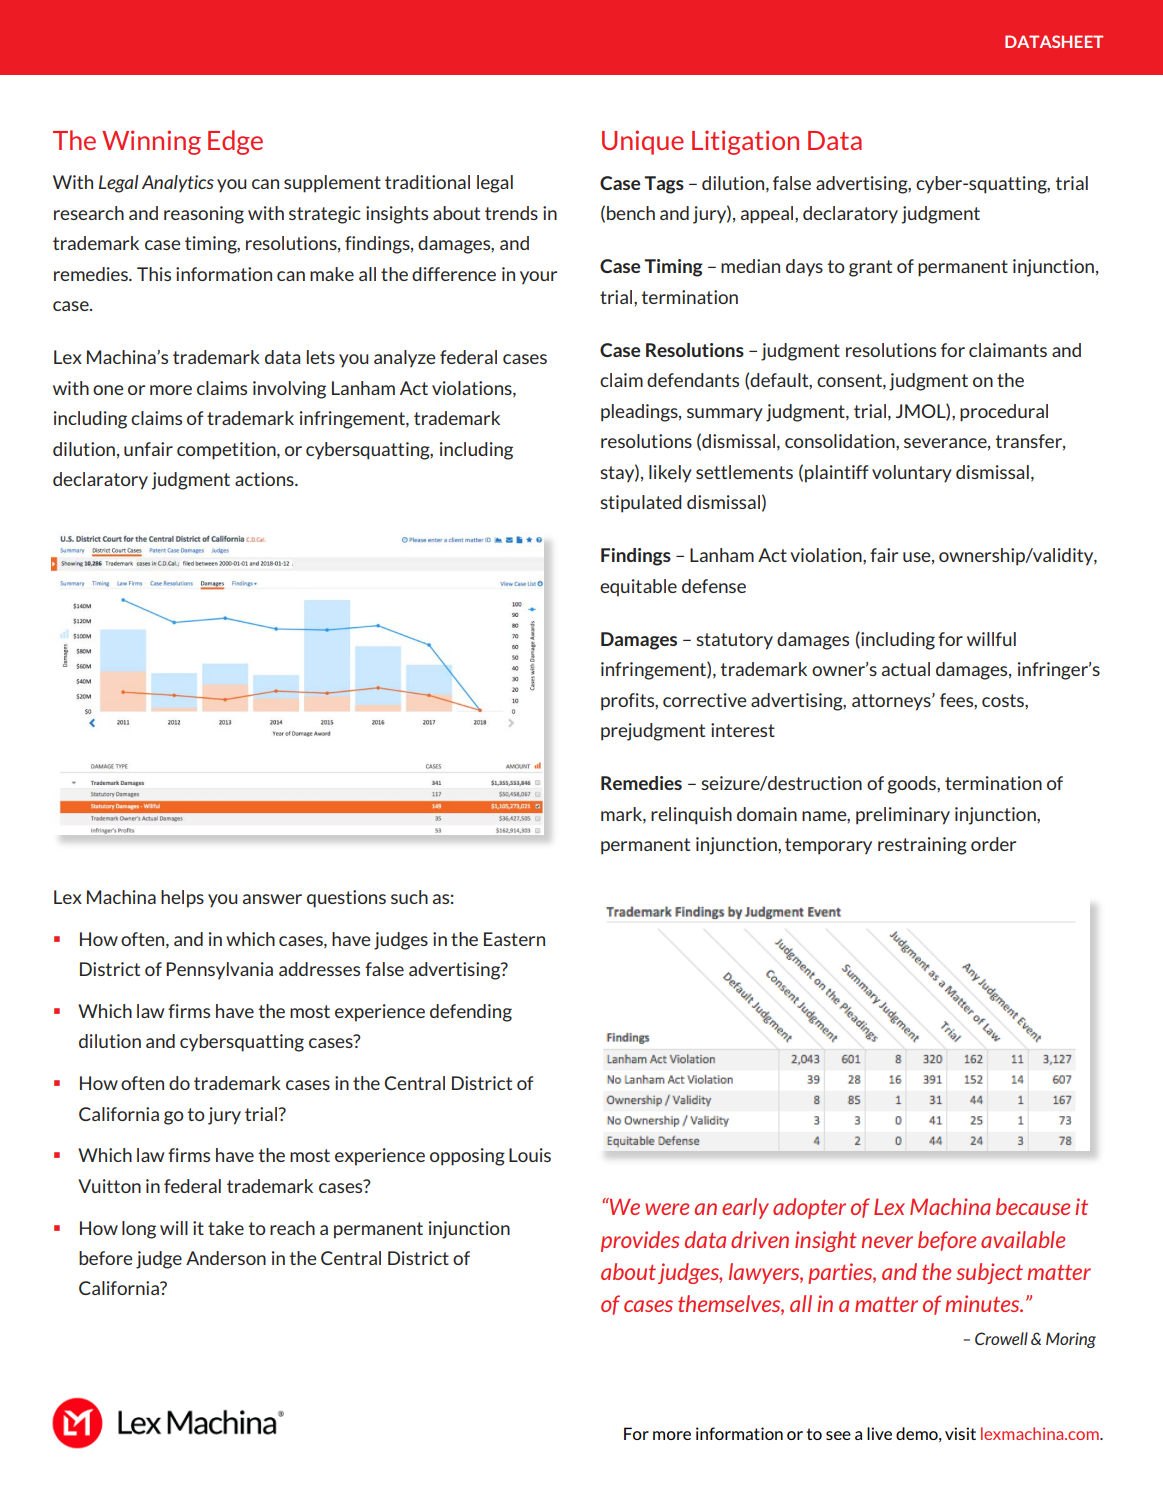 This screenshot has height=1505, width=1163. What do you see at coordinates (109, 1186) in the screenshot?
I see `Vuitton` at bounding box center [109, 1186].
